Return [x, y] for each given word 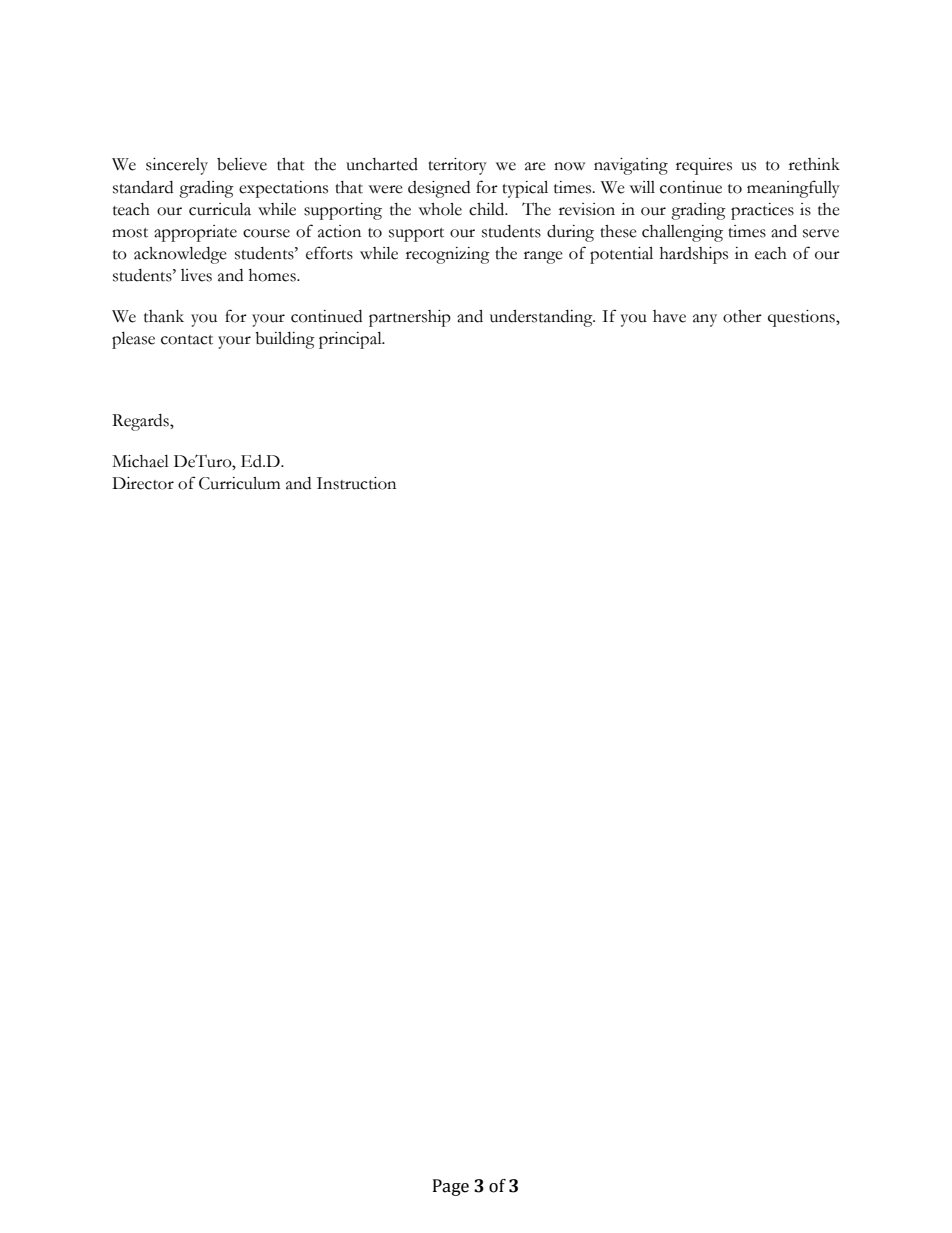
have [669, 316]
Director [143, 483]
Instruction [356, 483]
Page [451, 1187]
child [488, 209]
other [742, 316]
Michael [140, 461]
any [705, 320]
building [285, 340]
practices [762, 211]
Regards [141, 422]
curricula [220, 209]
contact [187, 340]
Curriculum [240, 483]
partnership [410, 318]
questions [802, 318]
